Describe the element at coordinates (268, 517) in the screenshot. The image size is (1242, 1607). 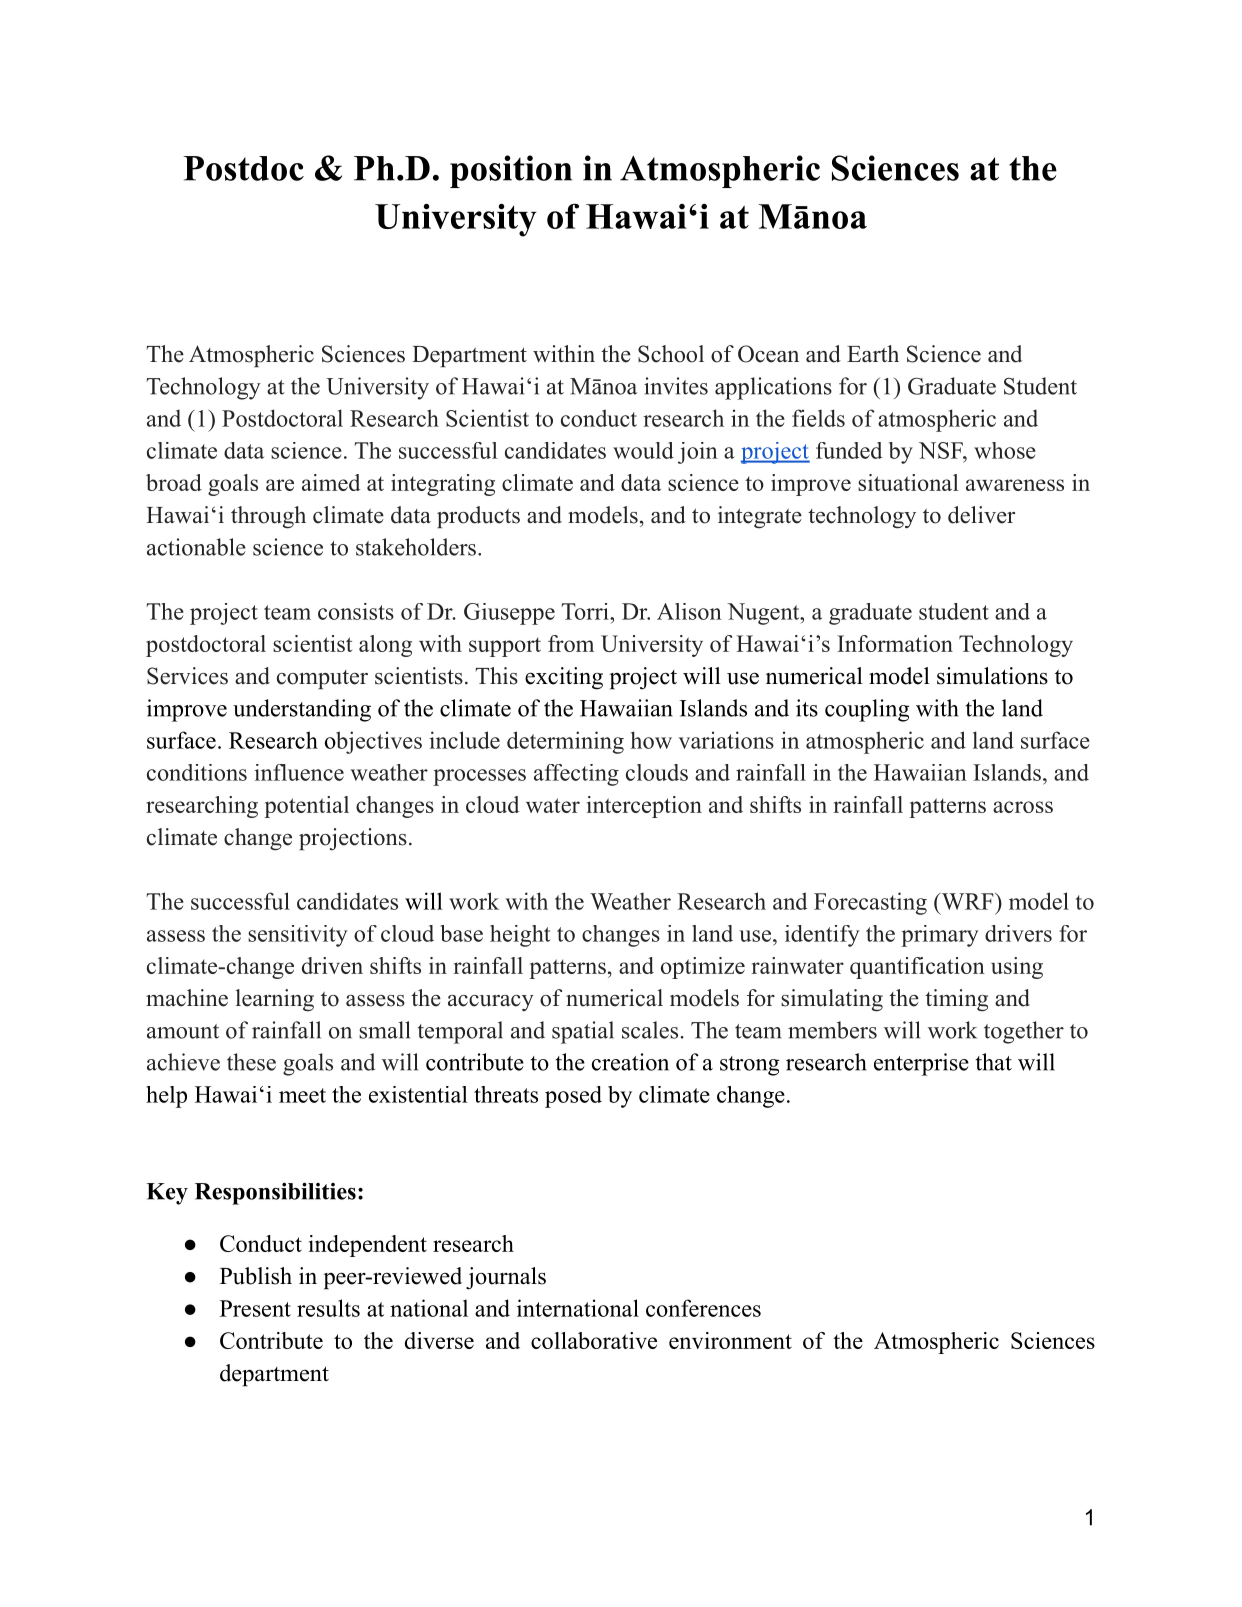
I see `through` at that location.
